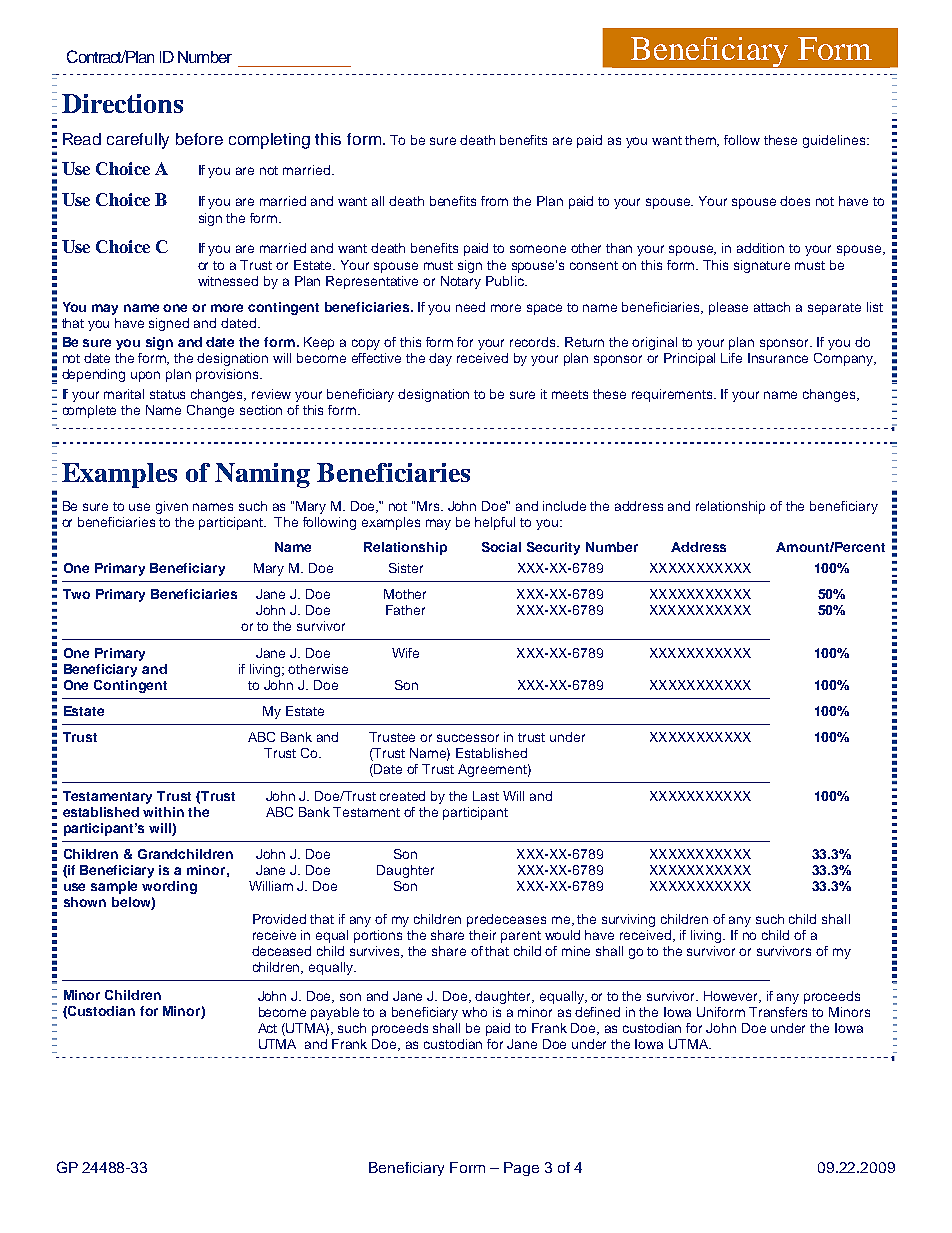  I want to click on payable, so click(335, 1013).
